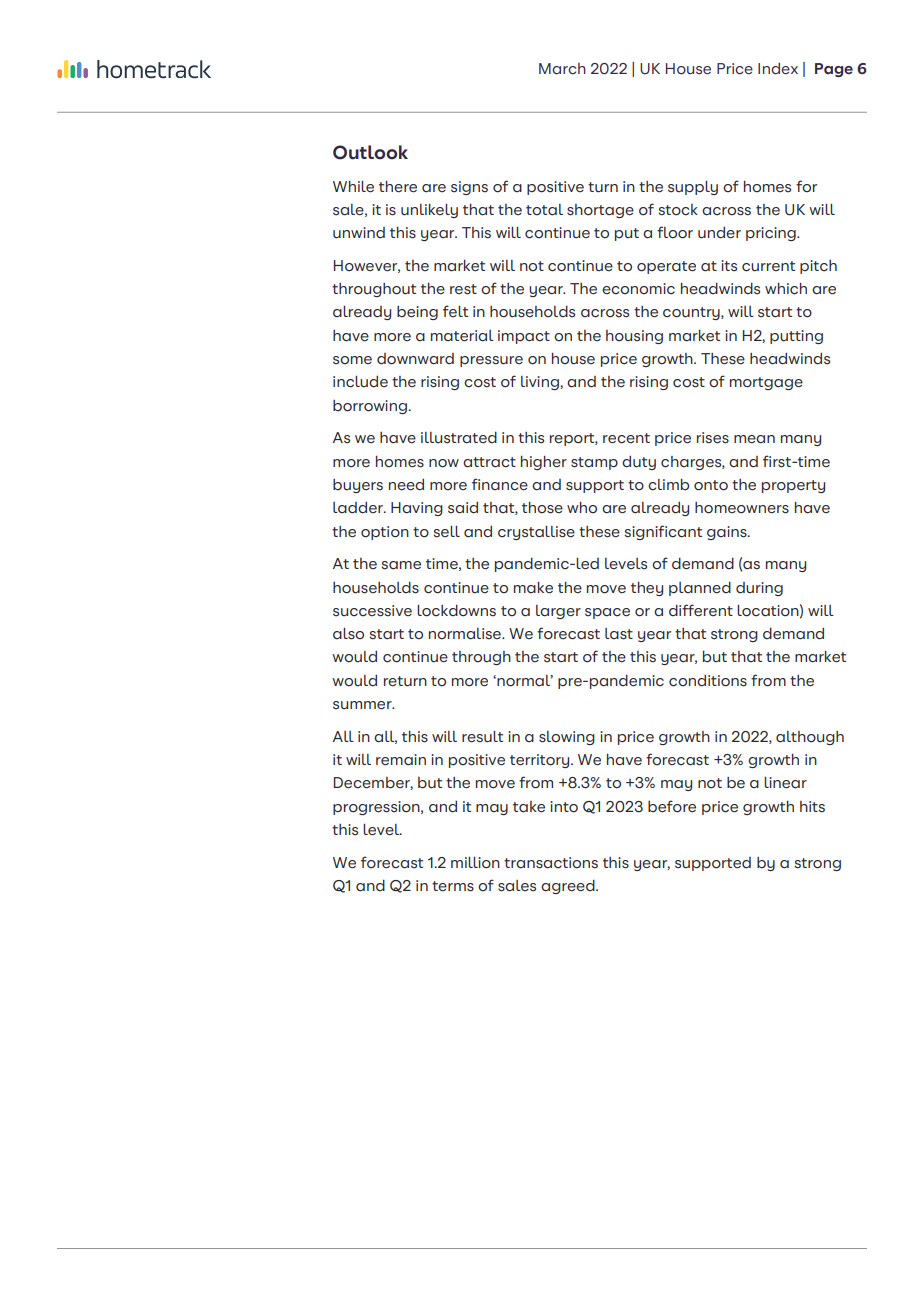  Describe the element at coordinates (569, 887) in the page. I see `agreed` at that location.
